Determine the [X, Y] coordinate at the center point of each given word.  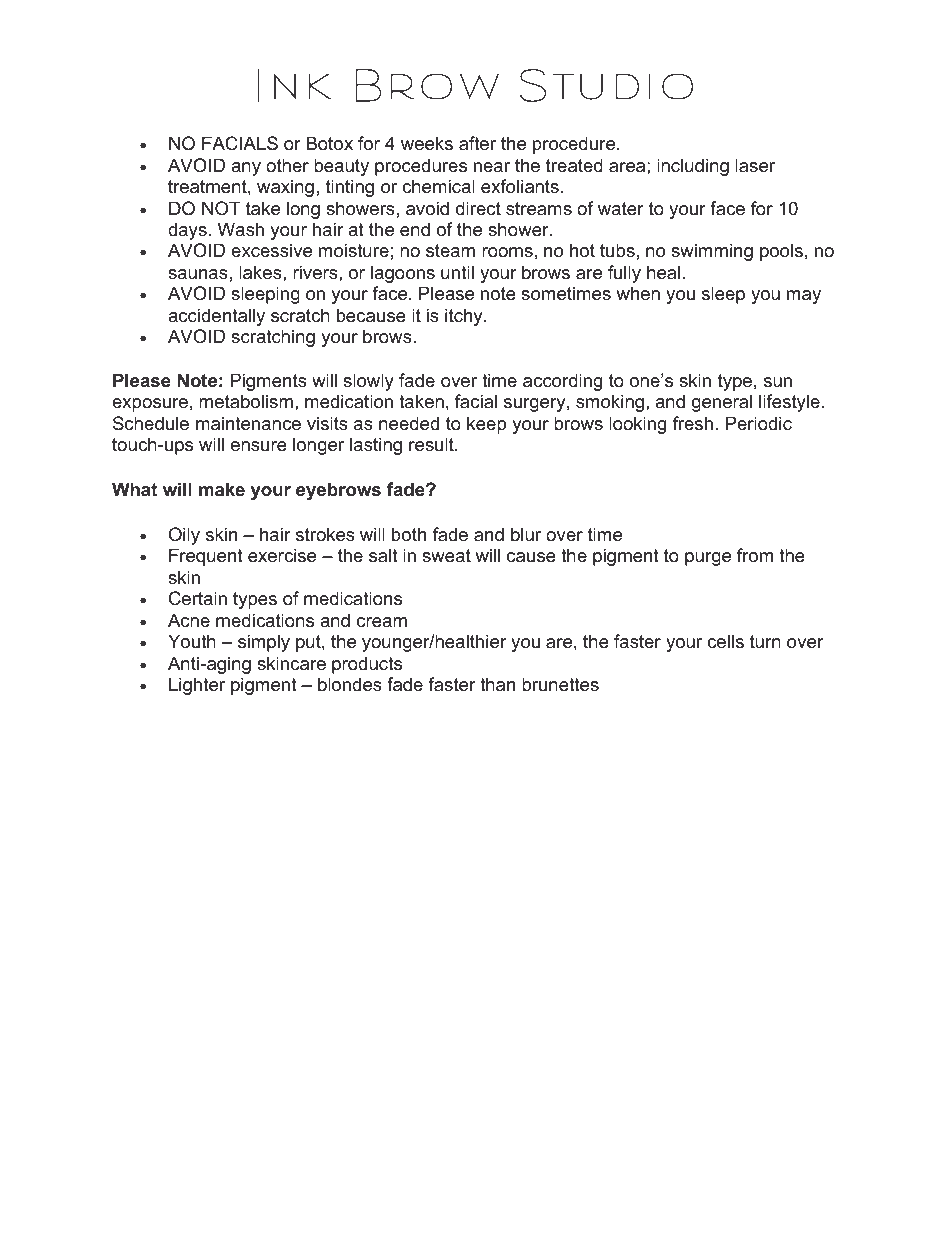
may [804, 297]
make [222, 489]
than [497, 684]
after [477, 143]
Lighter [197, 686]
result [432, 444]
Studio [606, 85]
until [457, 272]
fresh [693, 423]
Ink [294, 85]
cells [725, 641]
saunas [198, 274]
